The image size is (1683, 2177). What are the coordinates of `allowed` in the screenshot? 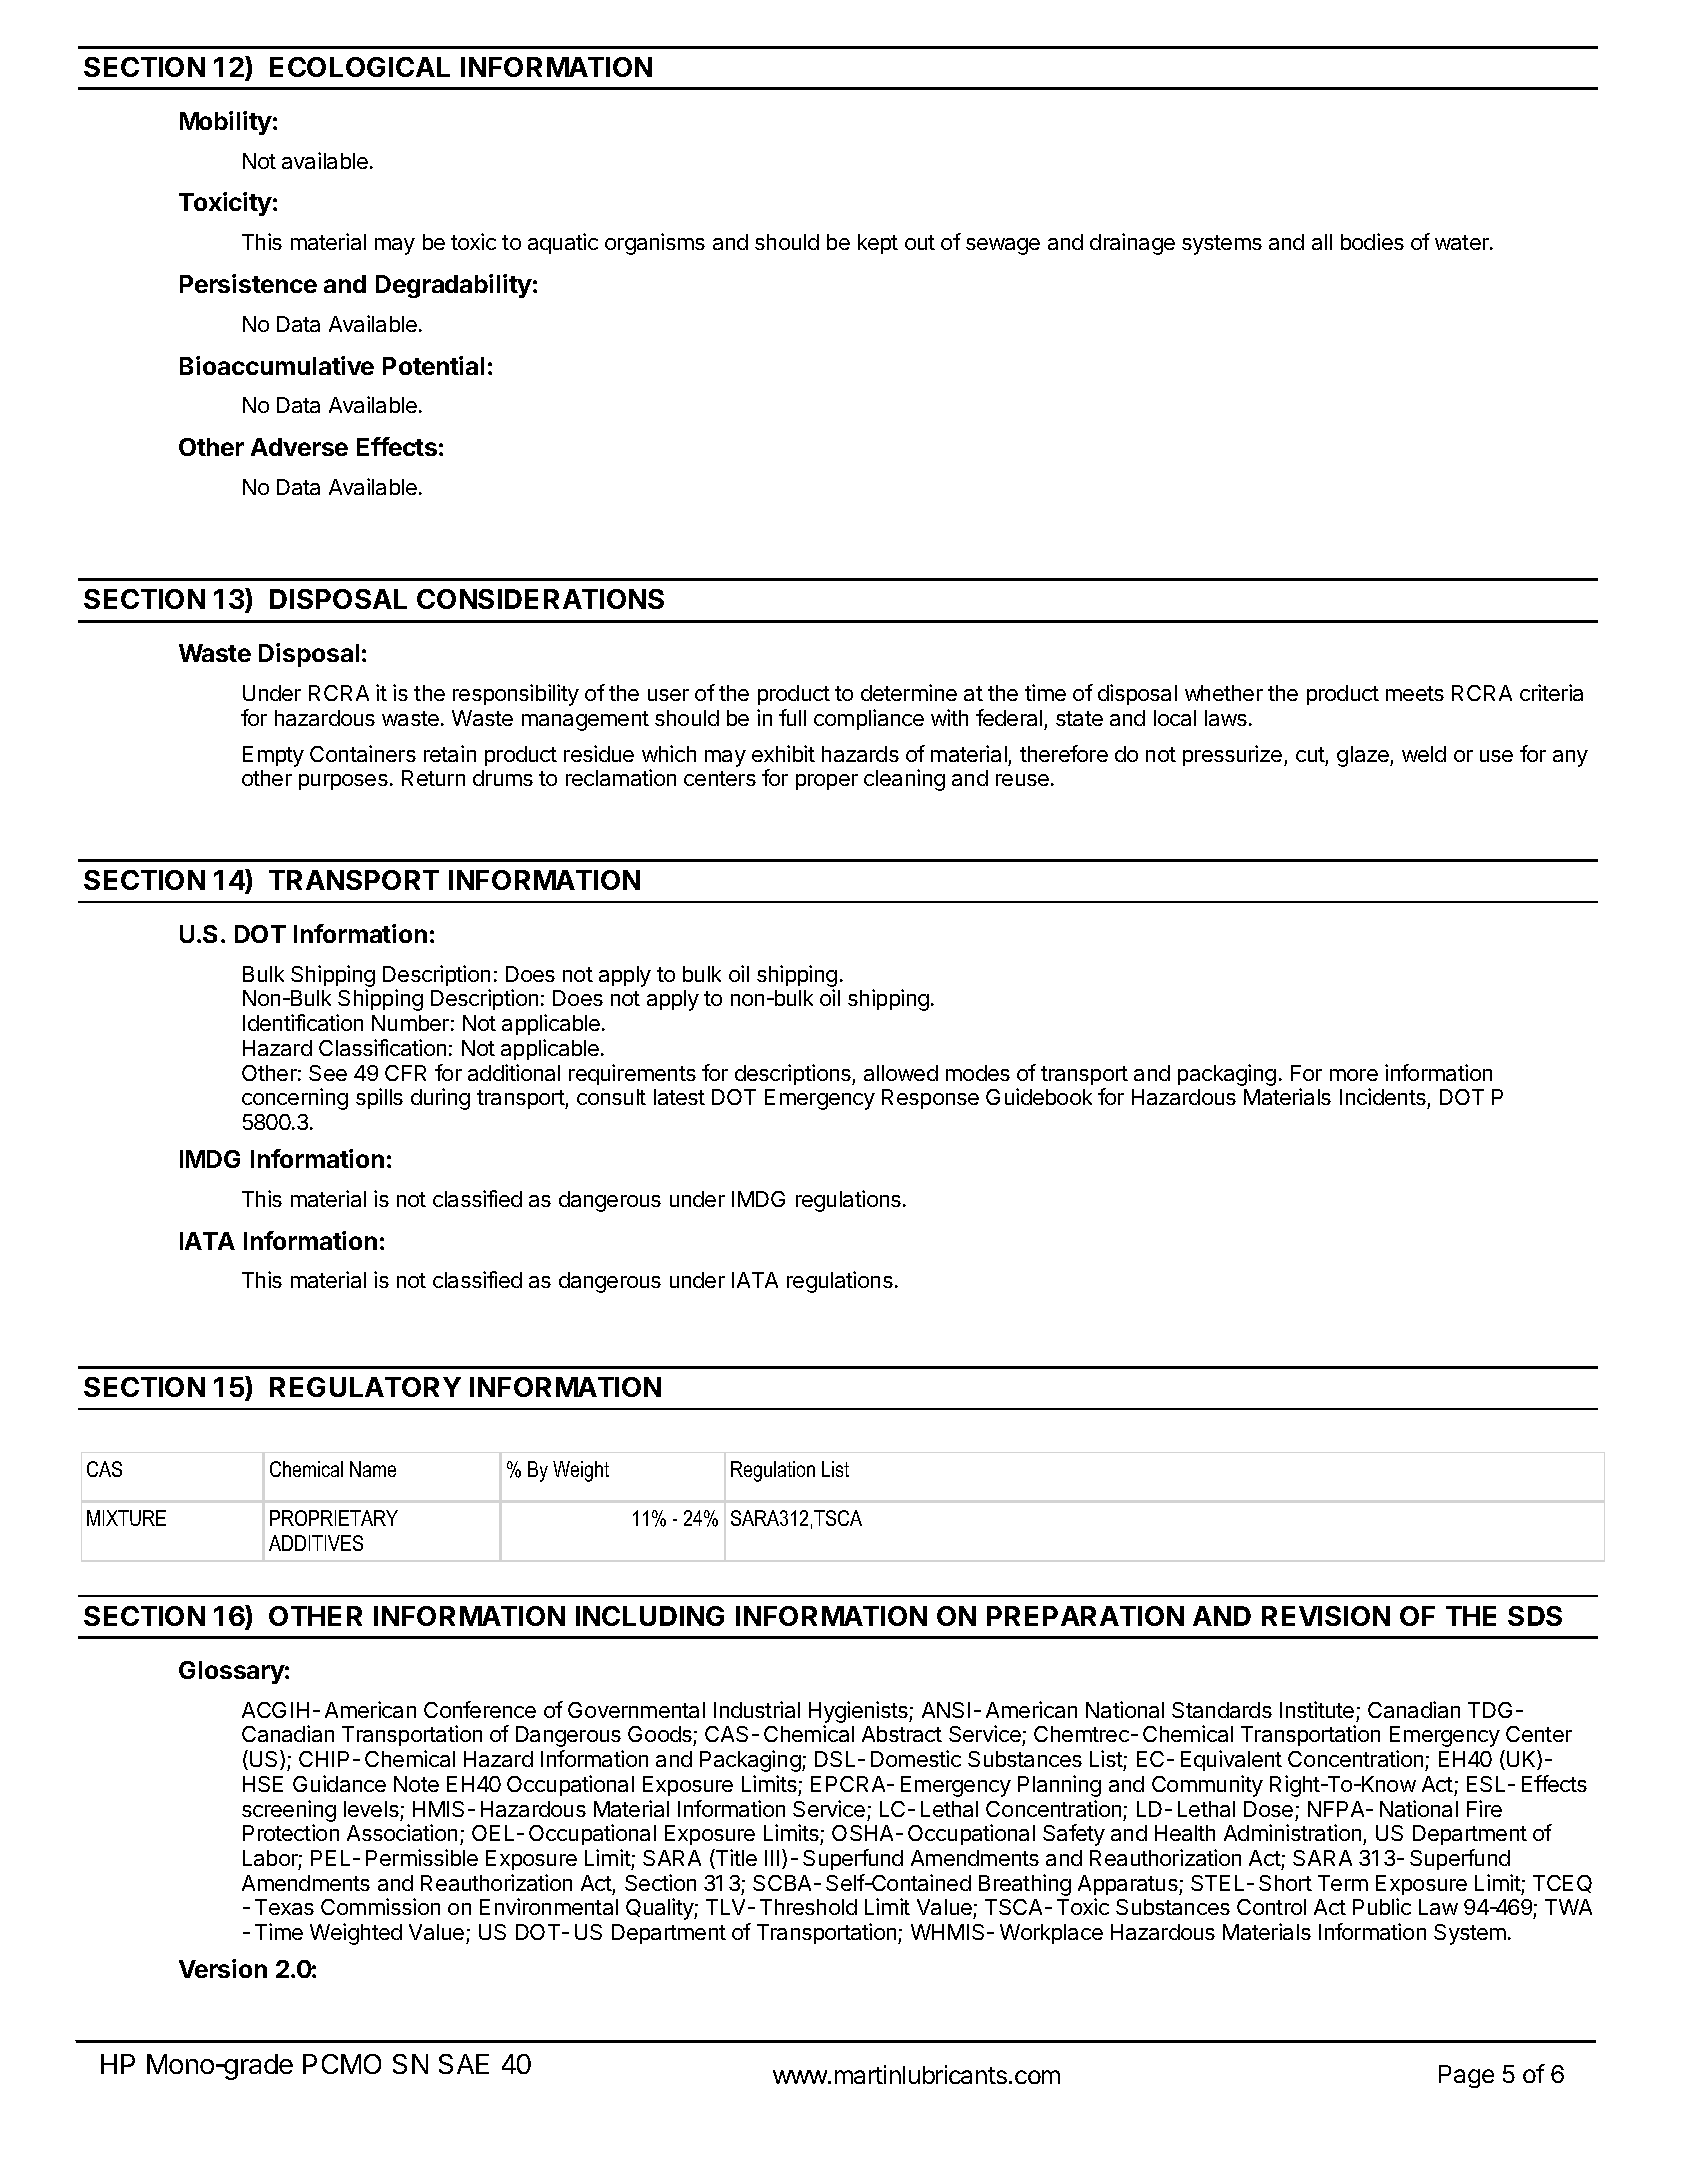 It's located at (901, 1073).
